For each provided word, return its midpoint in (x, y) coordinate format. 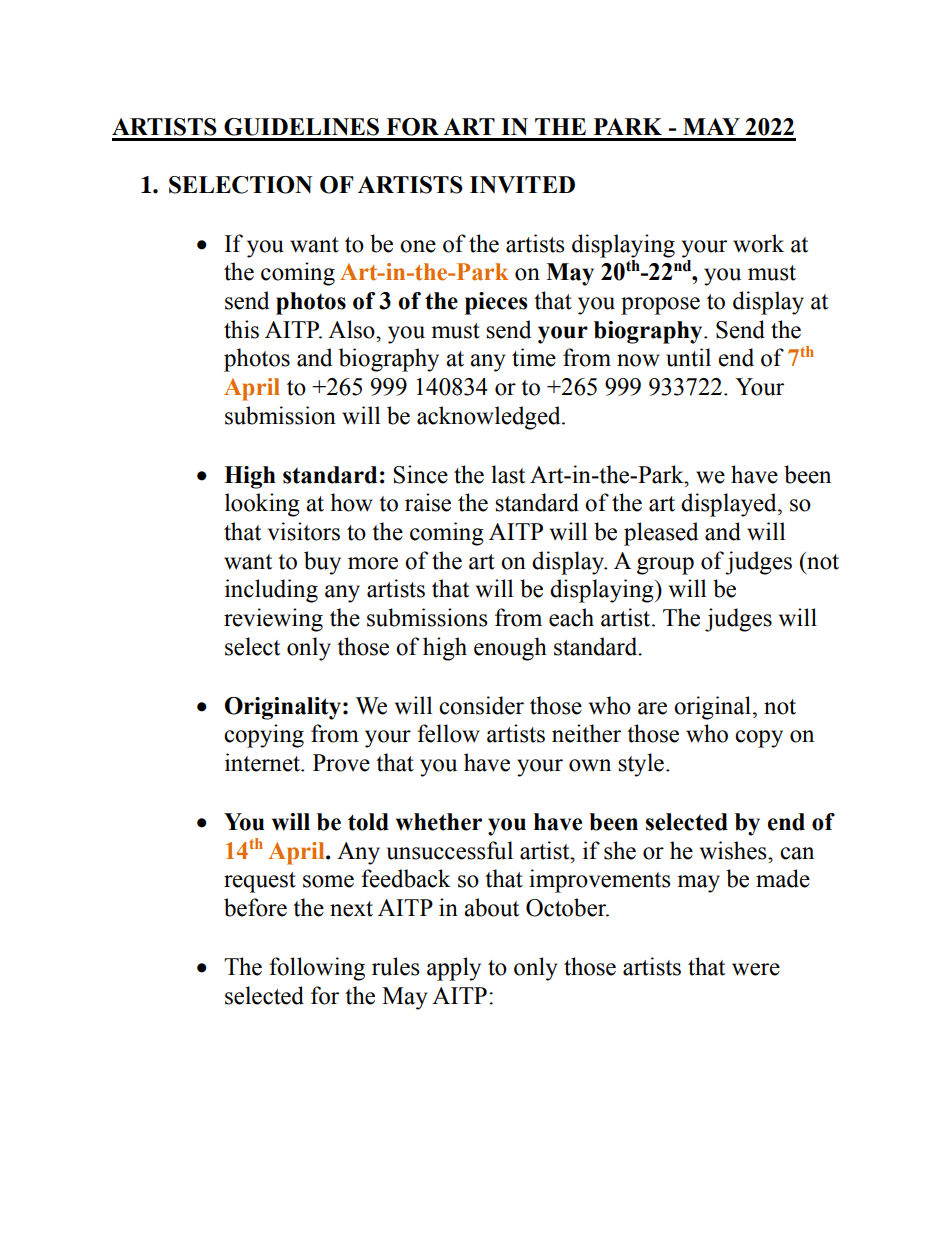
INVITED (522, 184)
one (418, 246)
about (491, 907)
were (756, 969)
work (758, 243)
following (317, 969)
